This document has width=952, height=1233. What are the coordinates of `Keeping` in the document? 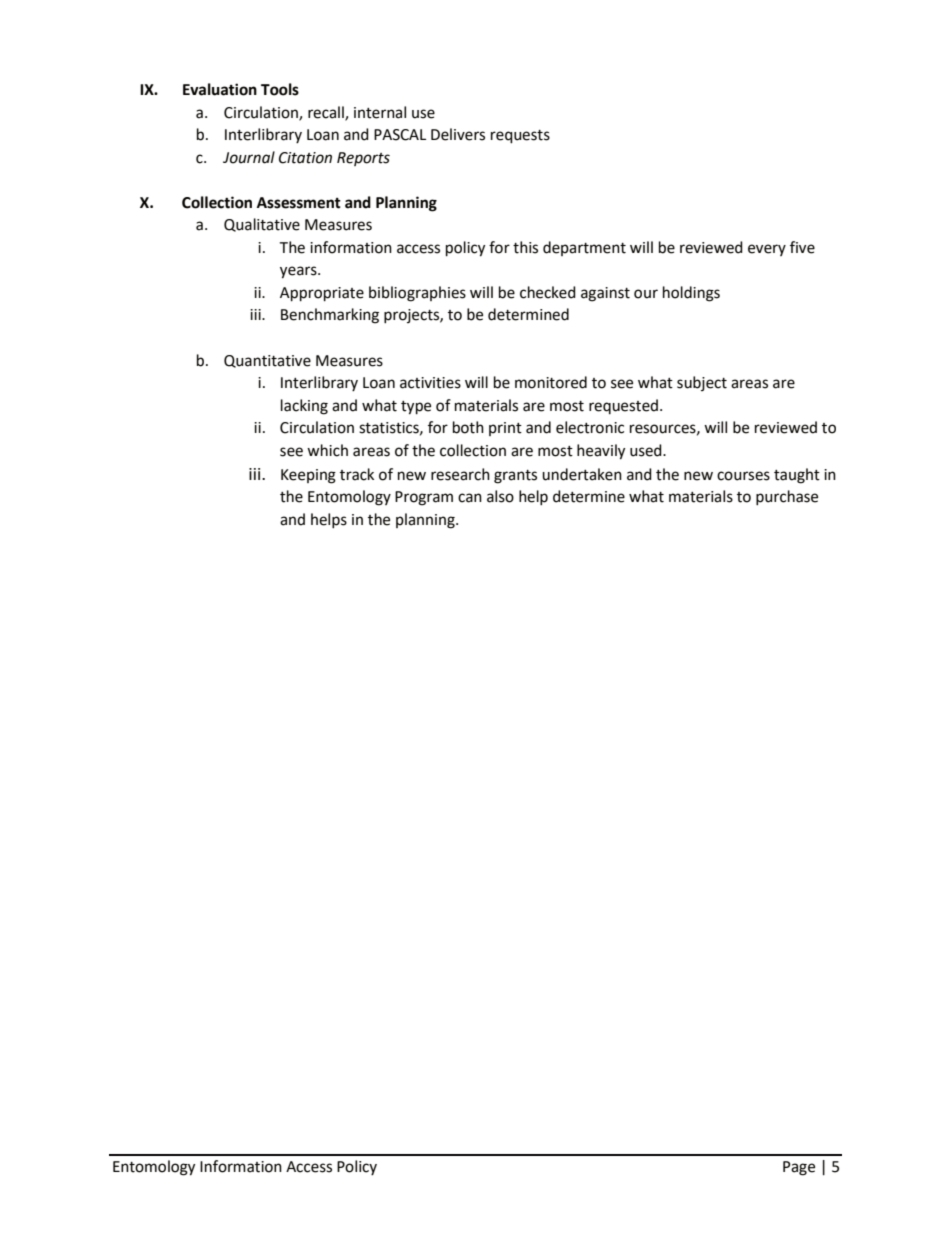 It's located at (308, 476).
